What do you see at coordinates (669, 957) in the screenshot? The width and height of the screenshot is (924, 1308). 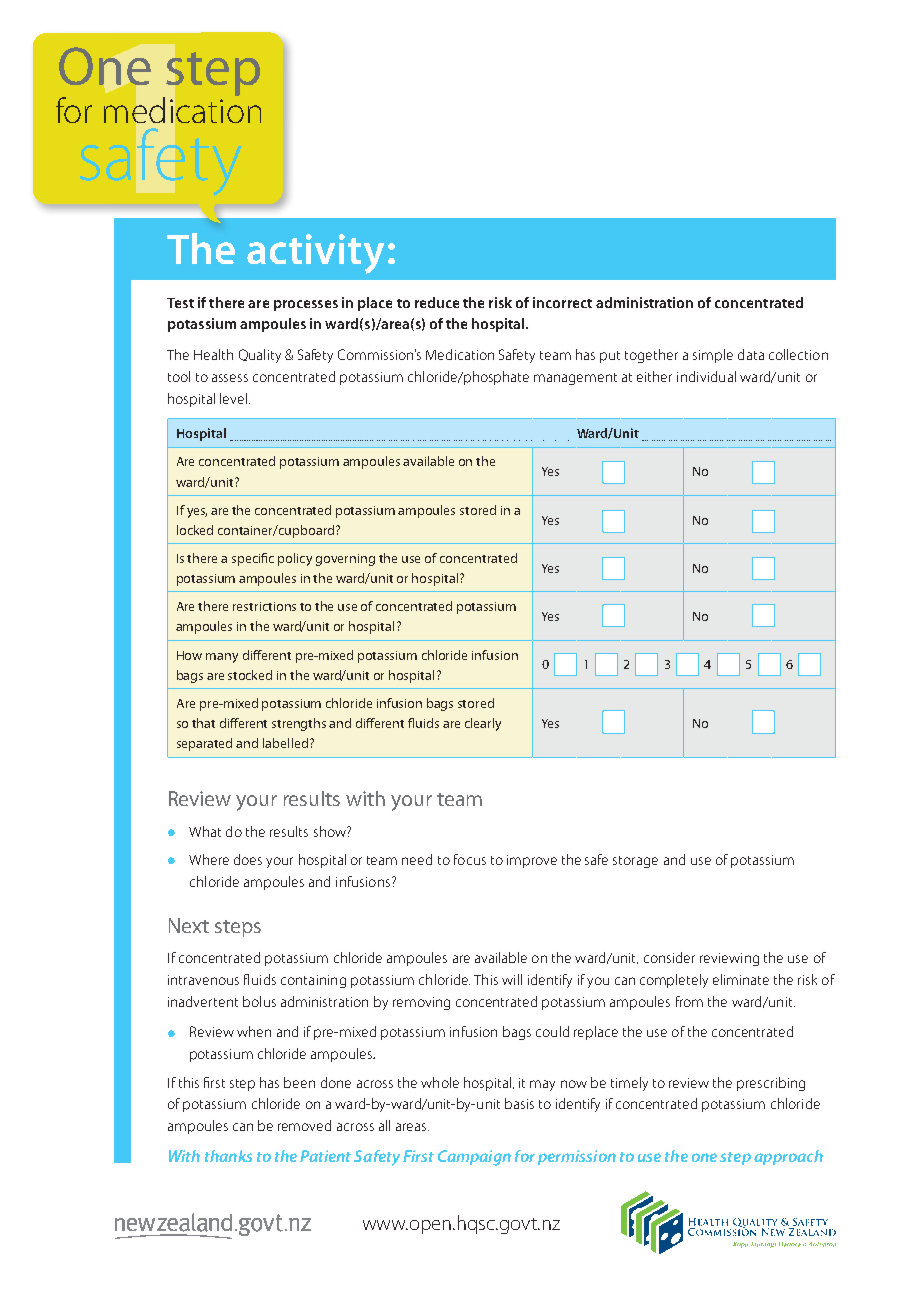 I see `consider` at bounding box center [669, 957].
